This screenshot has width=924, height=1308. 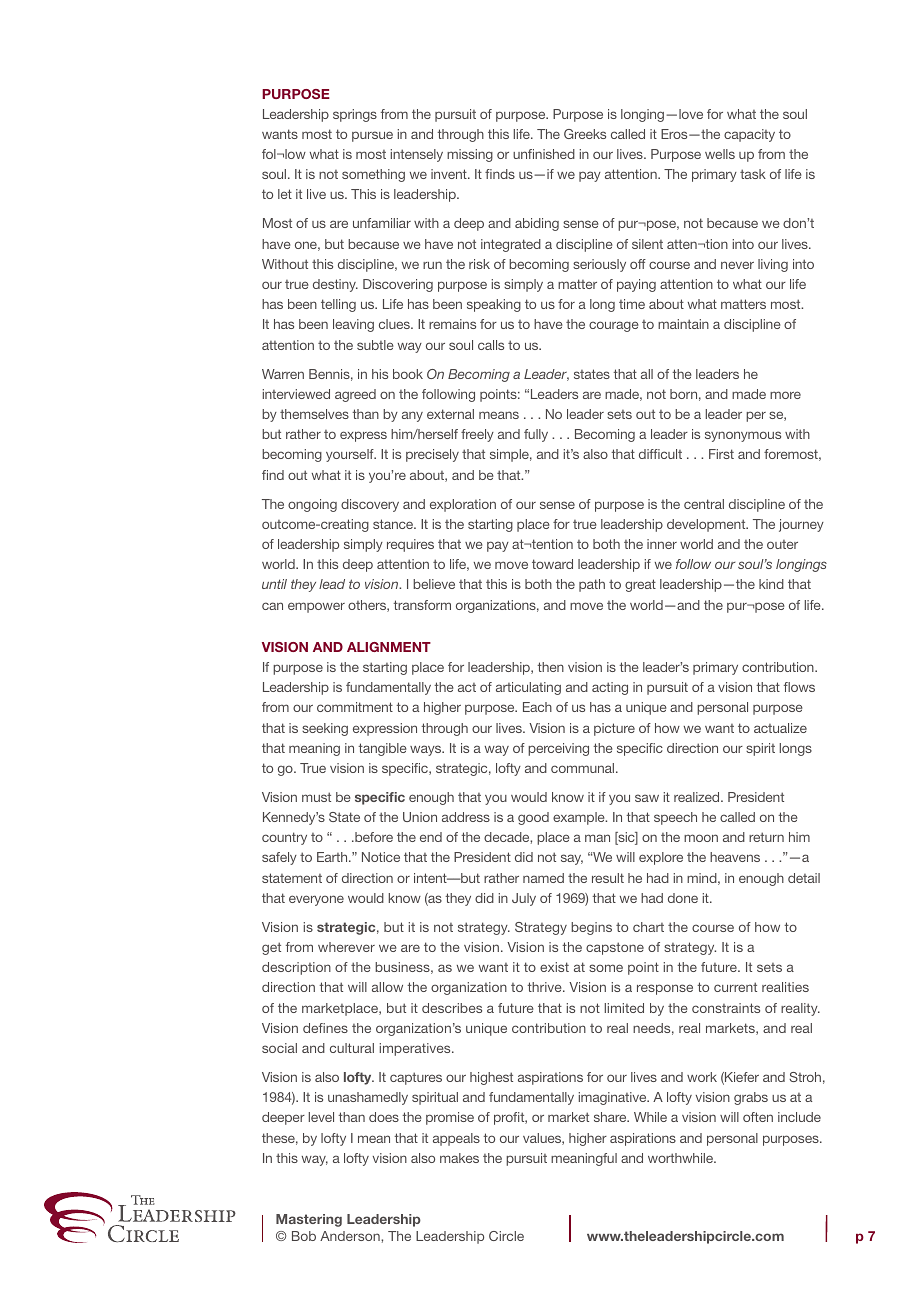 What do you see at coordinates (309, 1220) in the screenshot?
I see `Mastering` at bounding box center [309, 1220].
